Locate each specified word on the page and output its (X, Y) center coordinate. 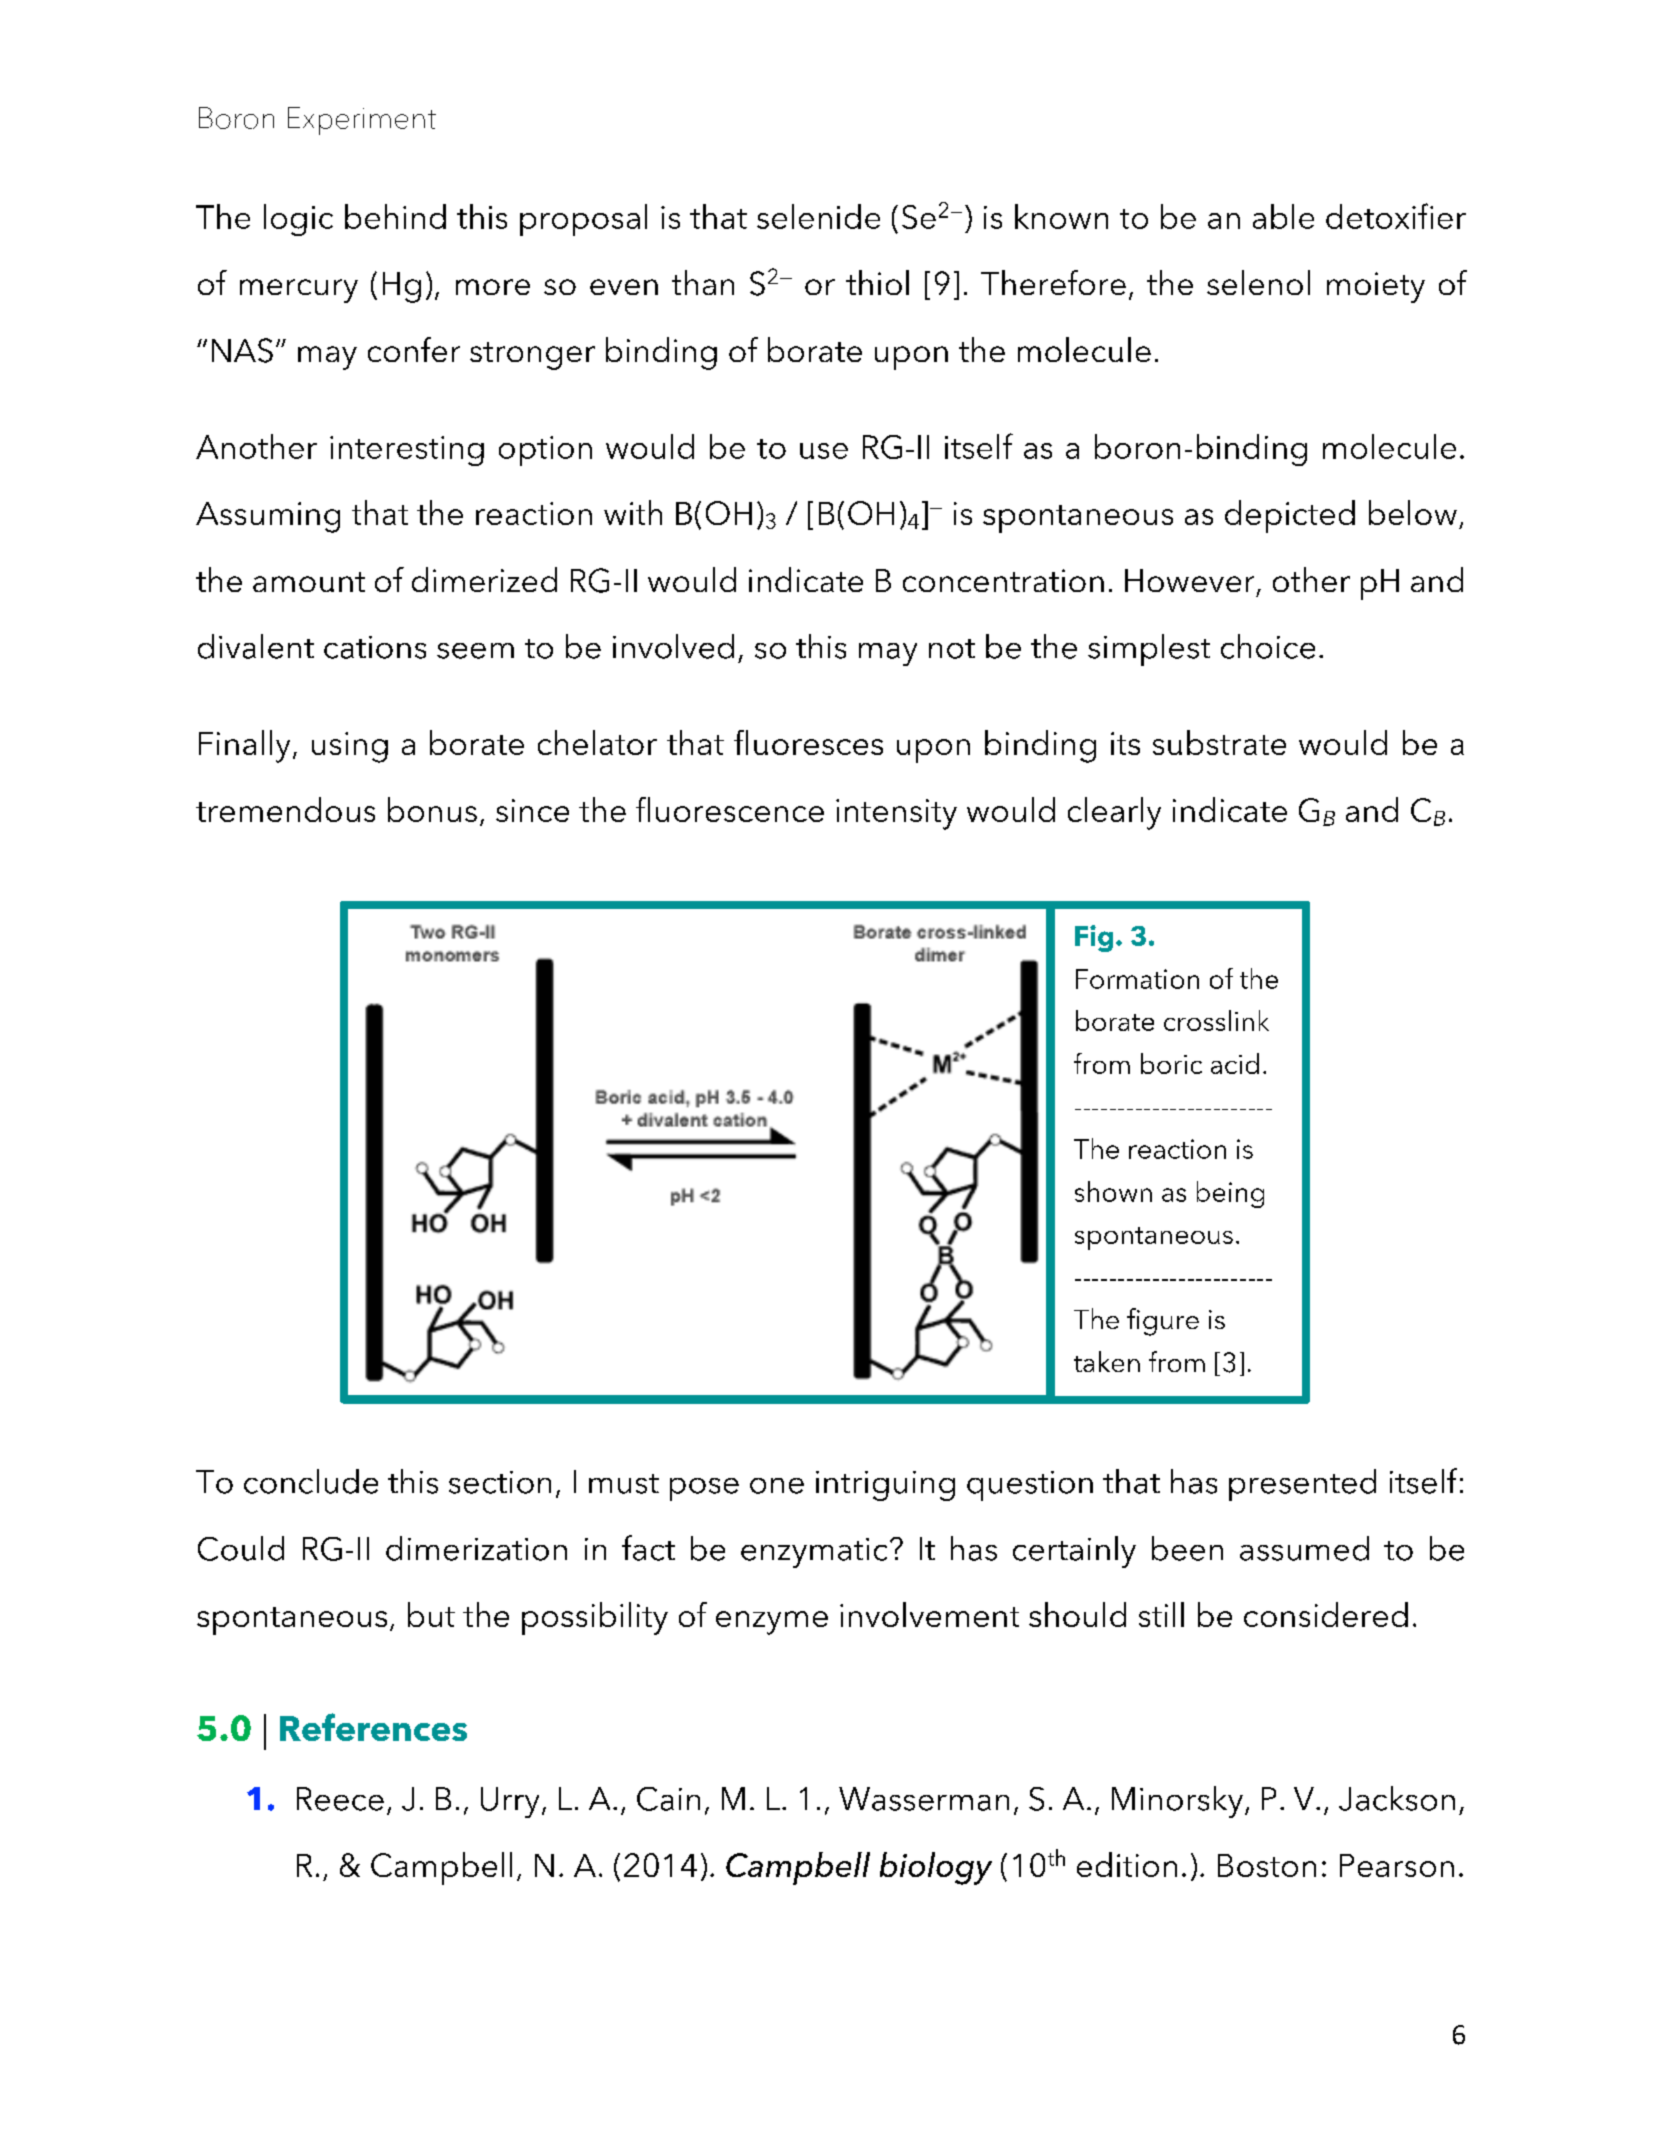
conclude (311, 1481)
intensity (896, 814)
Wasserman (924, 1799)
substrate (1219, 742)
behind (395, 216)
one (777, 1486)
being (1230, 1194)
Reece (340, 1799)
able (1283, 216)
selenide (818, 216)
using (350, 747)
